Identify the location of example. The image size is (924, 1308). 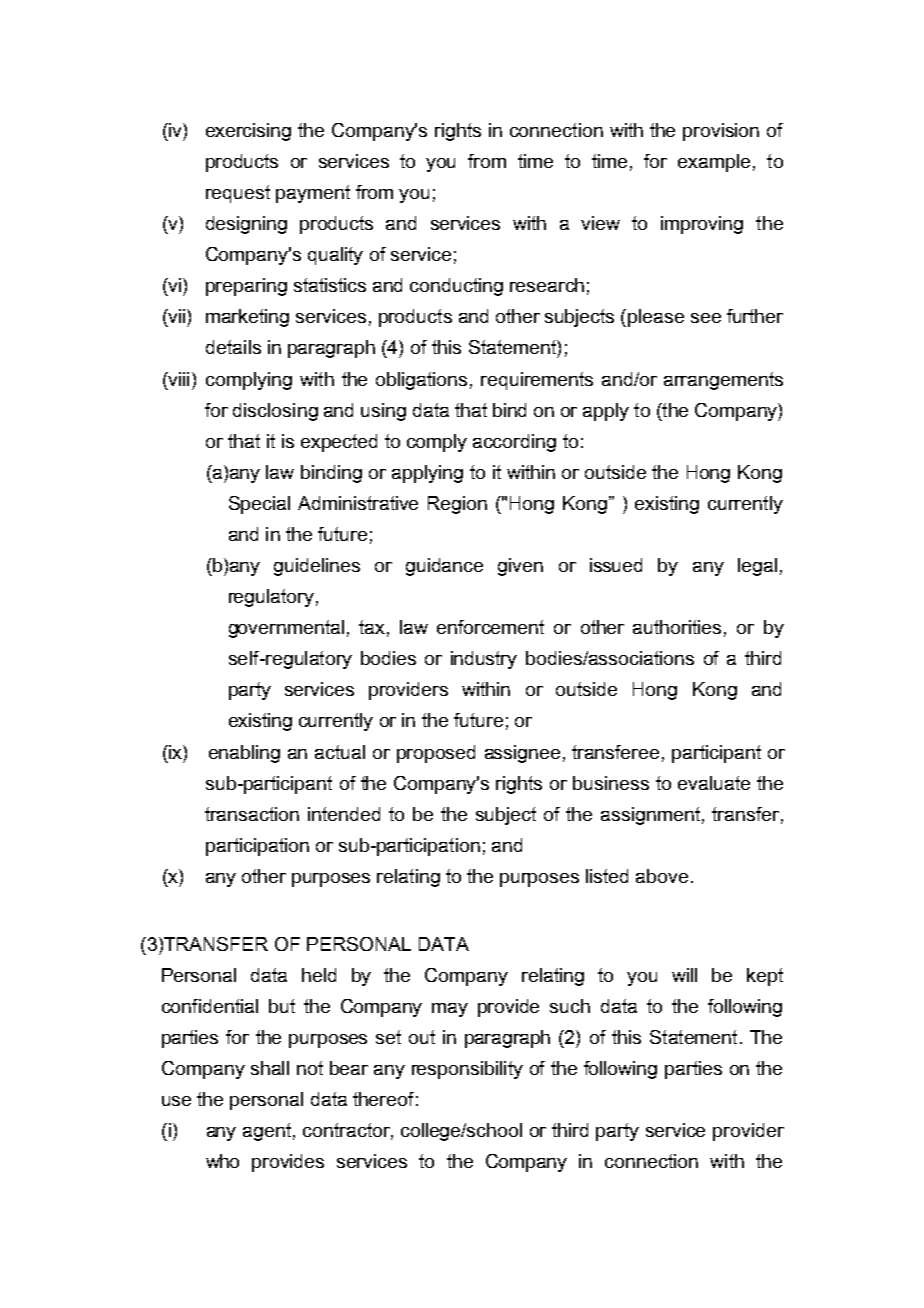
(714, 163).
